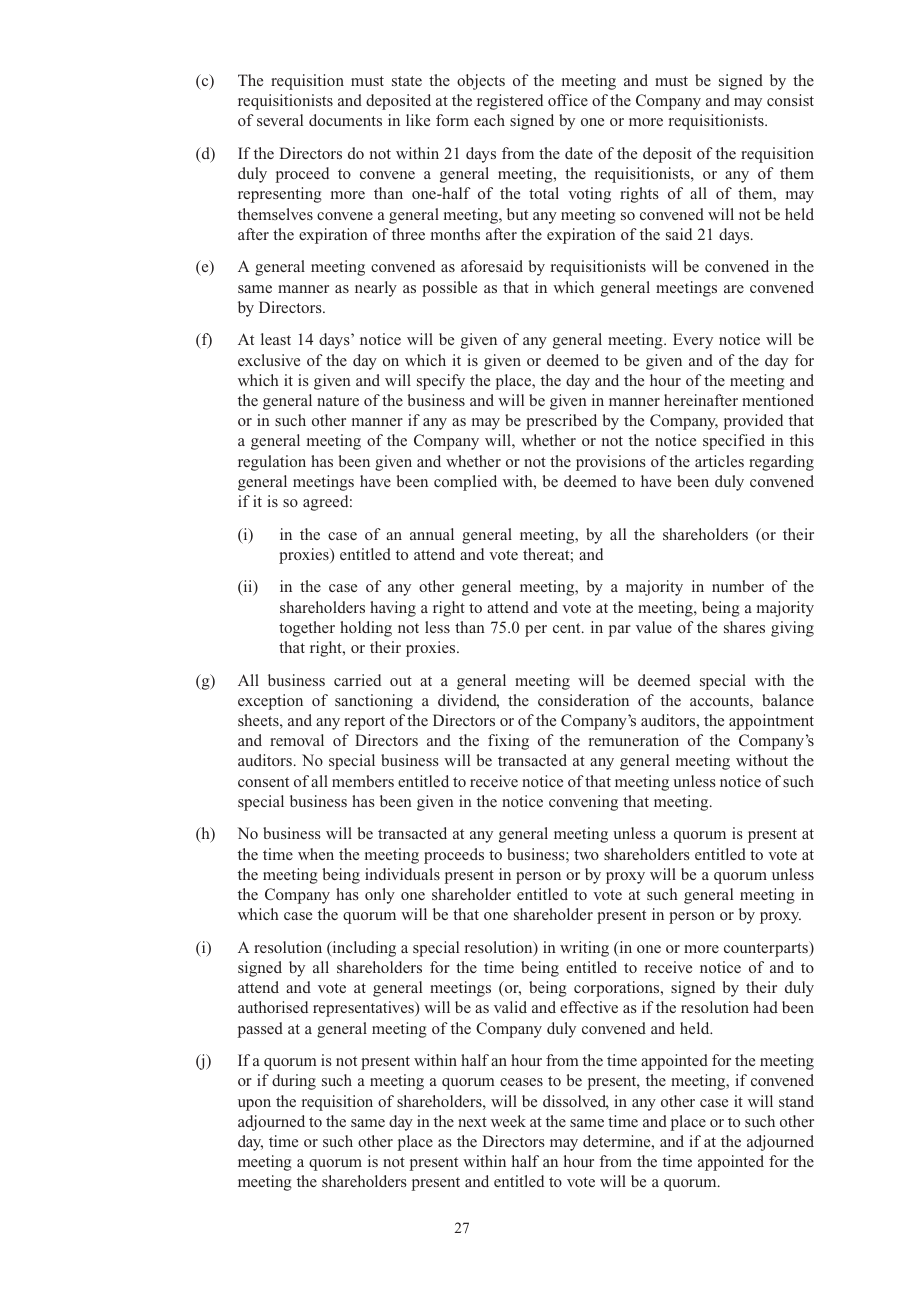 The height and width of the screenshot is (1308, 924). I want to click on nature, so click(338, 401).
